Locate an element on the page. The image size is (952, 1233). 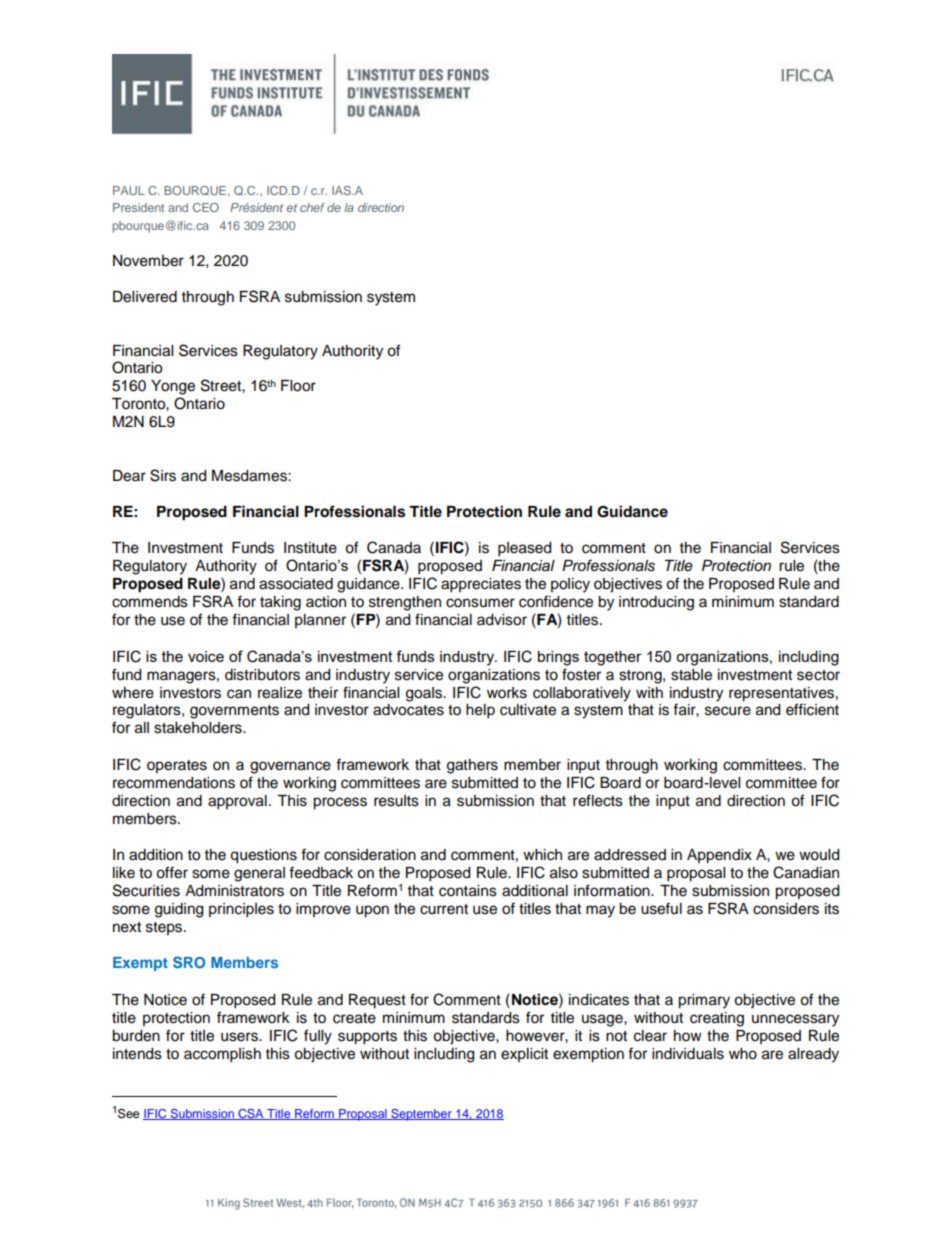
voice is located at coordinates (206, 656).
